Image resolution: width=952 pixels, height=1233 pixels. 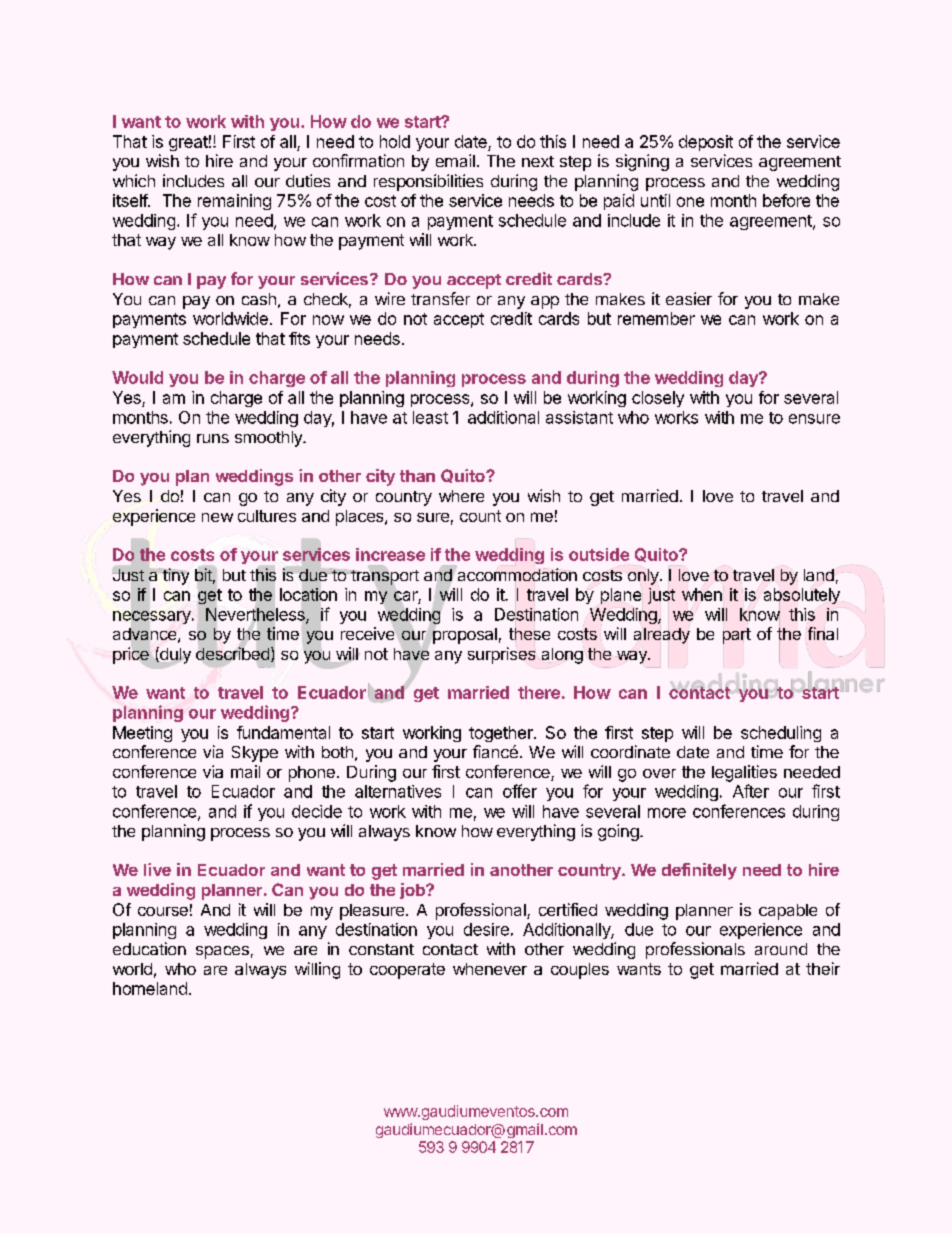 What do you see at coordinates (234, 202) in the screenshot?
I see `remaining` at bounding box center [234, 202].
